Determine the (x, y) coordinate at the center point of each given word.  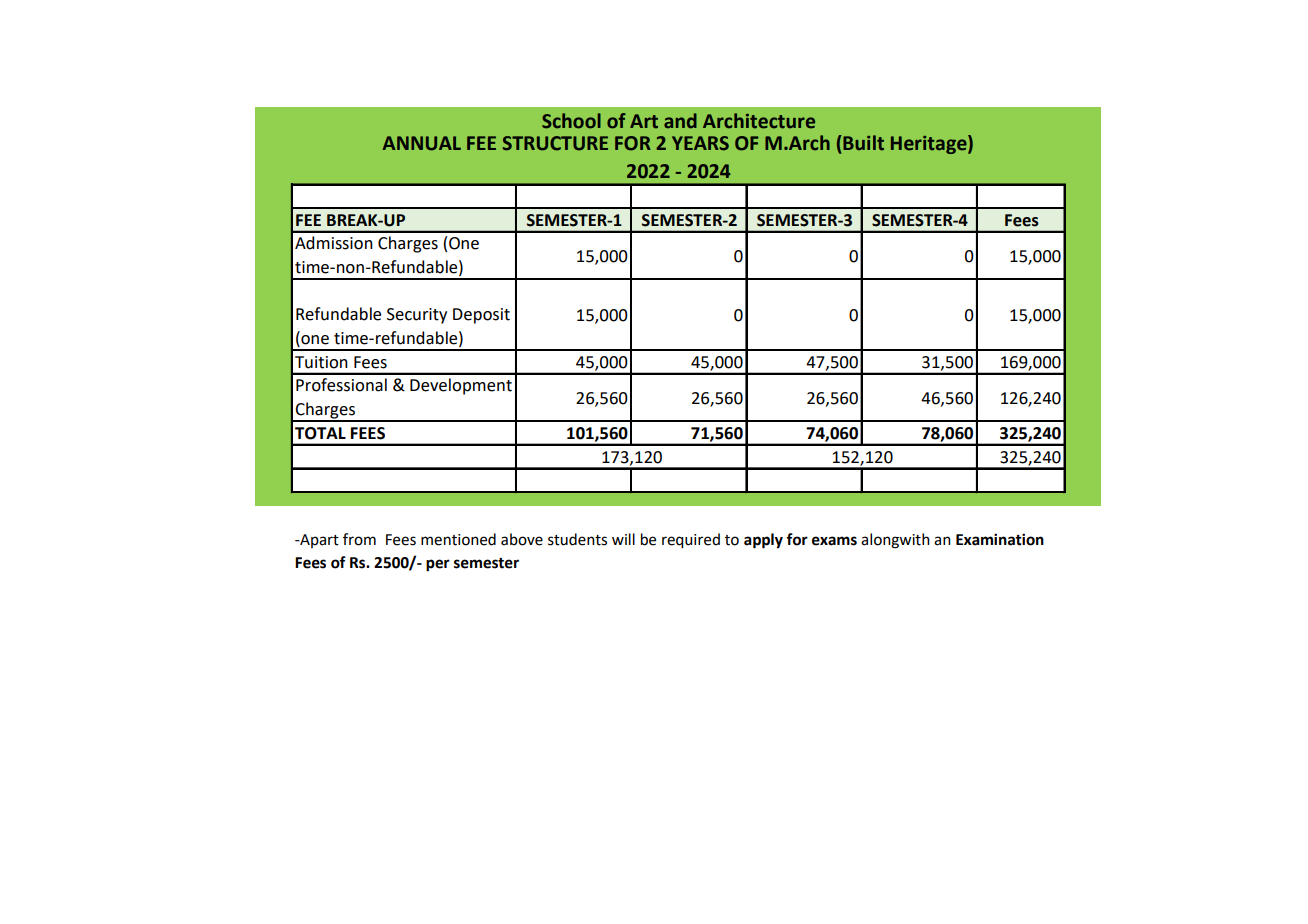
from (359, 539)
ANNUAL (422, 143)
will (623, 539)
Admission (334, 243)
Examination (1000, 539)
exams (834, 541)
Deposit (481, 316)
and (680, 121)
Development (461, 386)
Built (862, 142)
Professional (341, 385)
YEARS (700, 143)
